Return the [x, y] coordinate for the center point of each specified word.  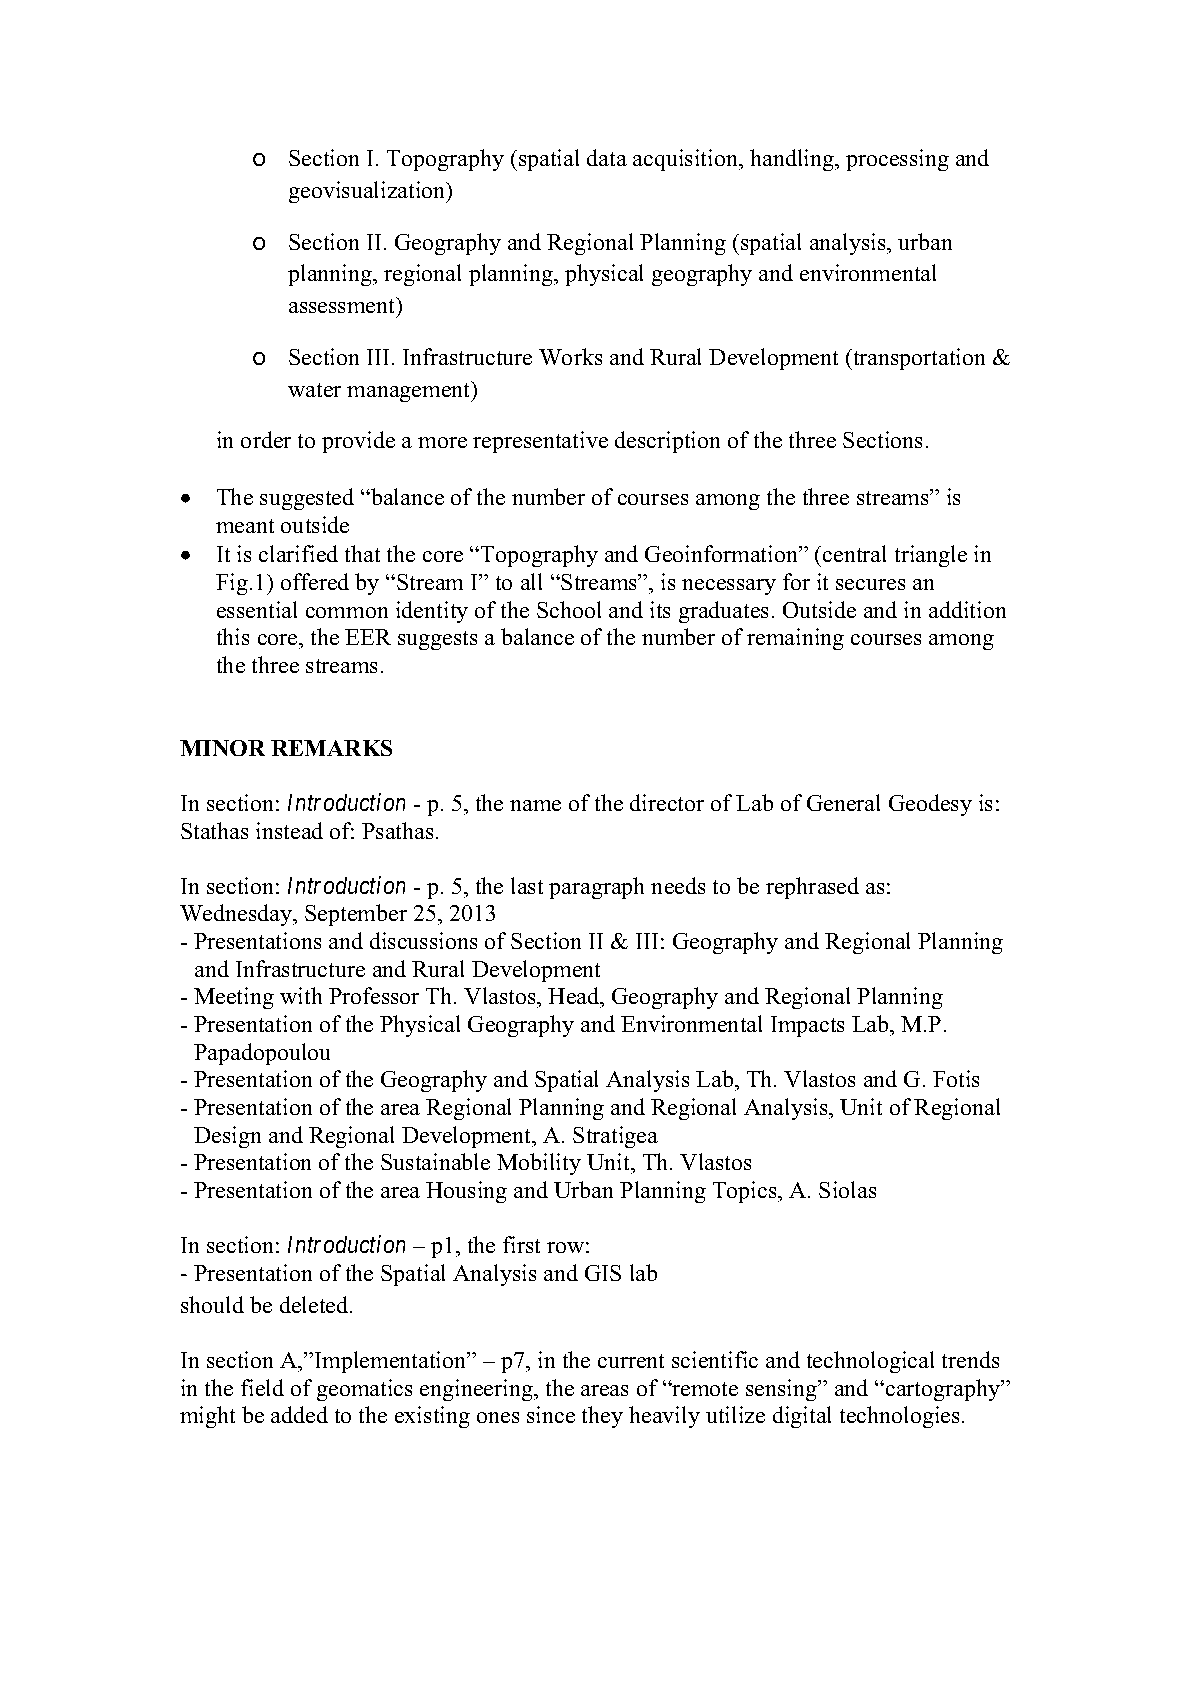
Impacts [807, 1026]
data [607, 157]
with [301, 995]
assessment [343, 305]
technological [870, 1362]
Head [575, 997]
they [602, 1417]
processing [897, 160]
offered [315, 581]
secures [870, 584]
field [262, 1387]
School [569, 609]
